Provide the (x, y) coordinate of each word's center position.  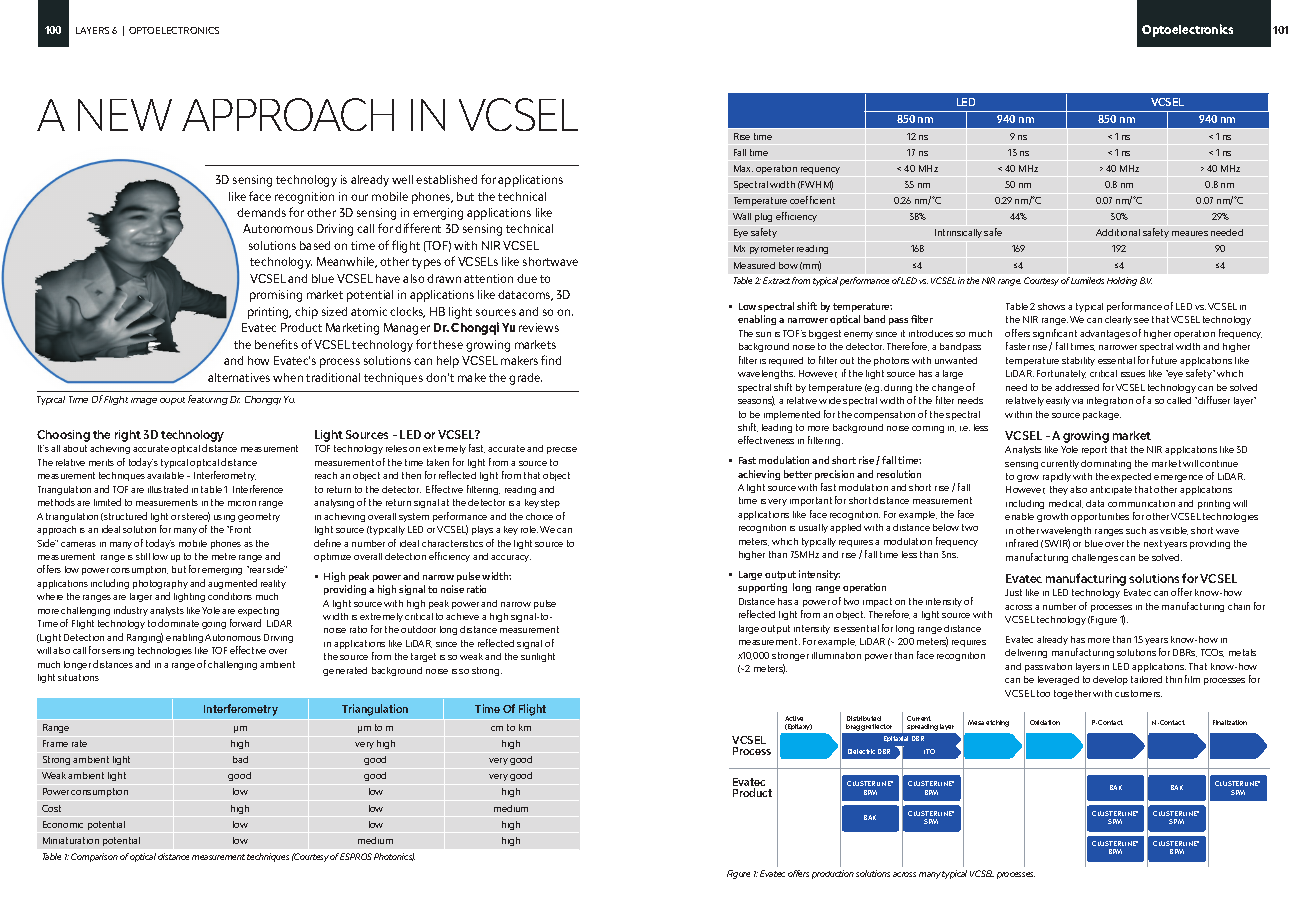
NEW (125, 115)
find (551, 360)
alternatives (239, 377)
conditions (230, 596)
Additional (1118, 232)
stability (1078, 361)
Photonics (394, 857)
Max (743, 168)
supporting (762, 588)
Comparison (94, 857)
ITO (929, 751)
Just (1013, 592)
